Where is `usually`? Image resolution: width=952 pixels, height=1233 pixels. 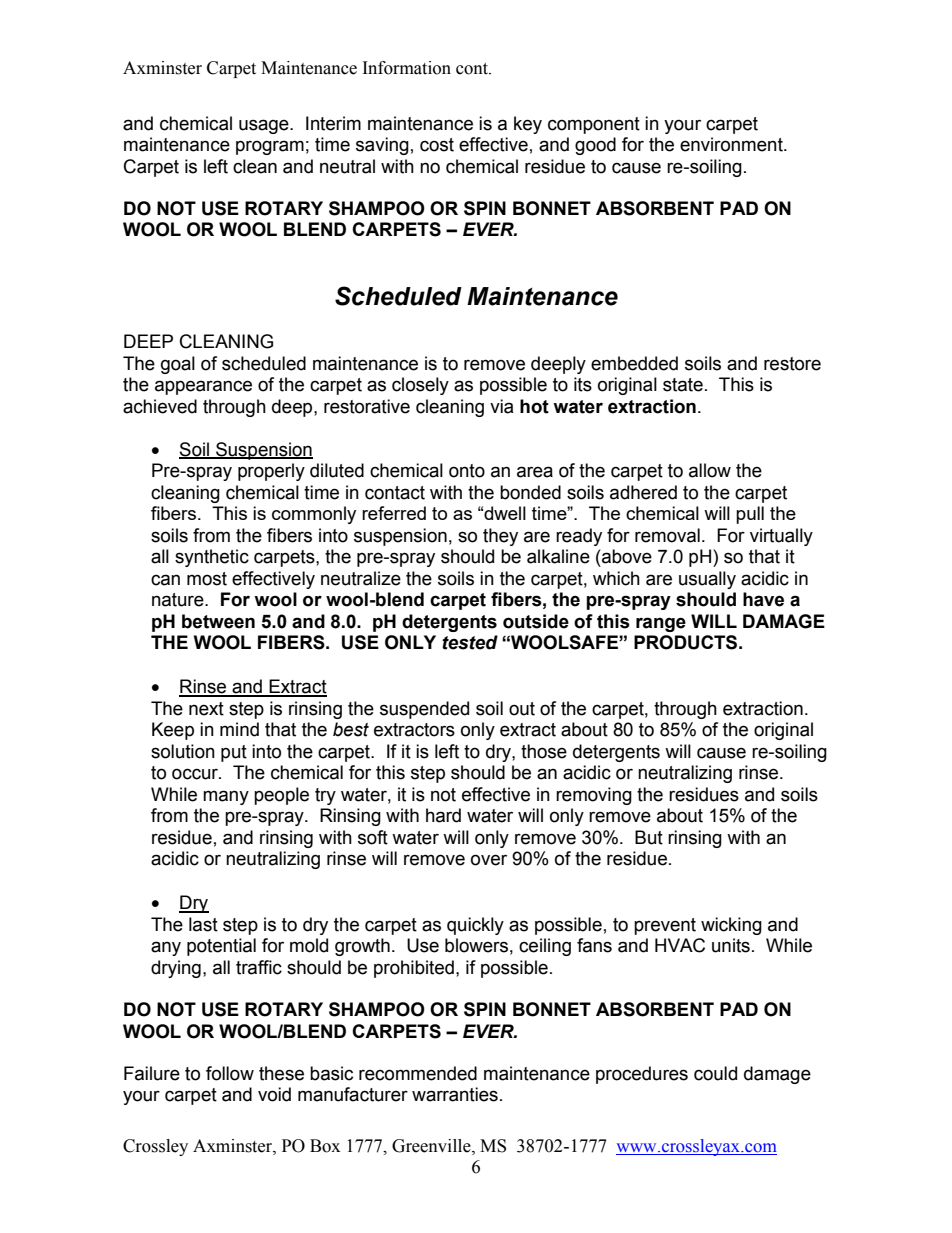 usually is located at coordinates (707, 580).
